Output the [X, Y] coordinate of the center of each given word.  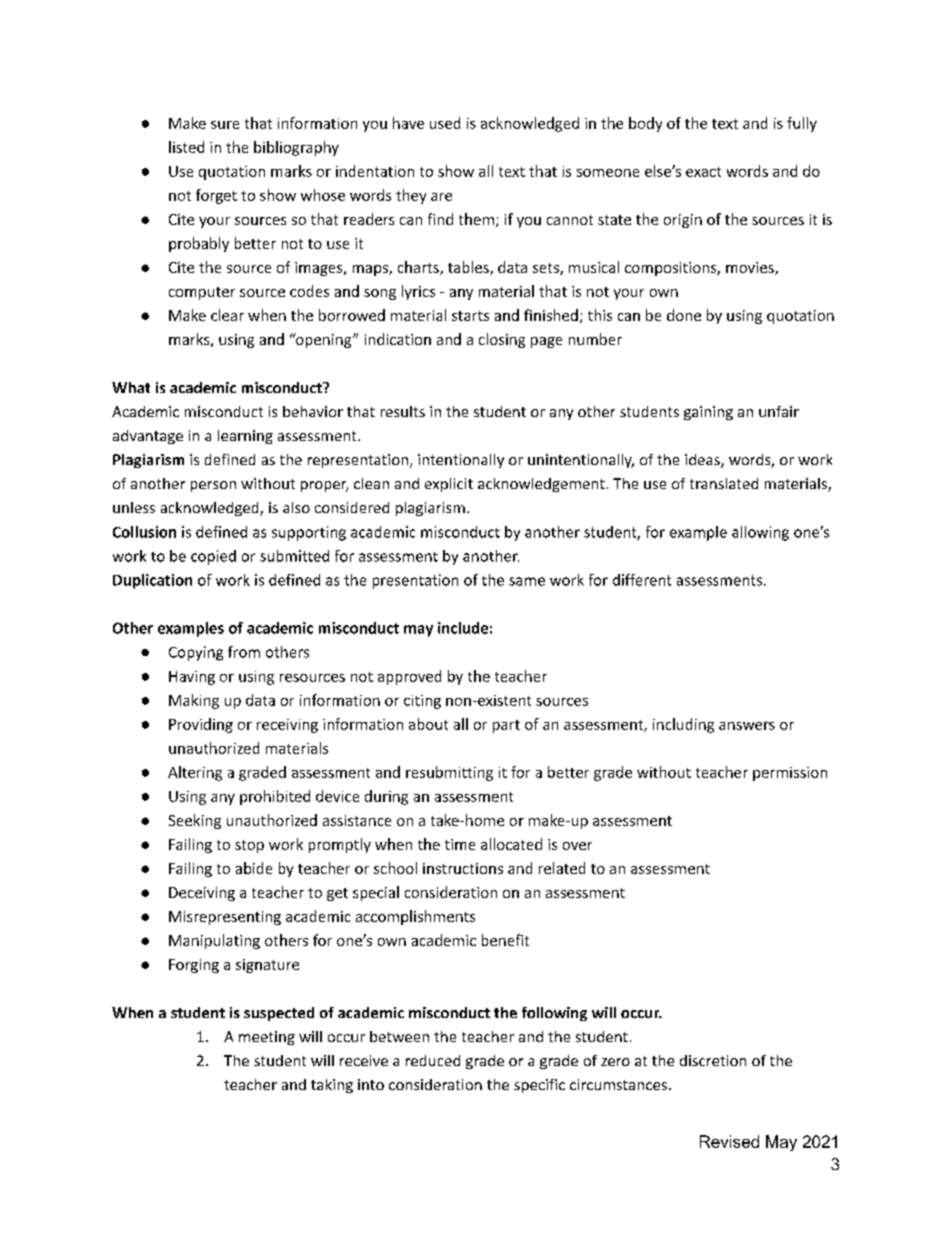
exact [703, 172]
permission [790, 774]
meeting [267, 1038]
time [460, 844]
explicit [449, 485]
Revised [729, 1141]
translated [724, 483]
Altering [195, 773]
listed [186, 147]
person [213, 486]
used [445, 123]
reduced [433, 1060]
